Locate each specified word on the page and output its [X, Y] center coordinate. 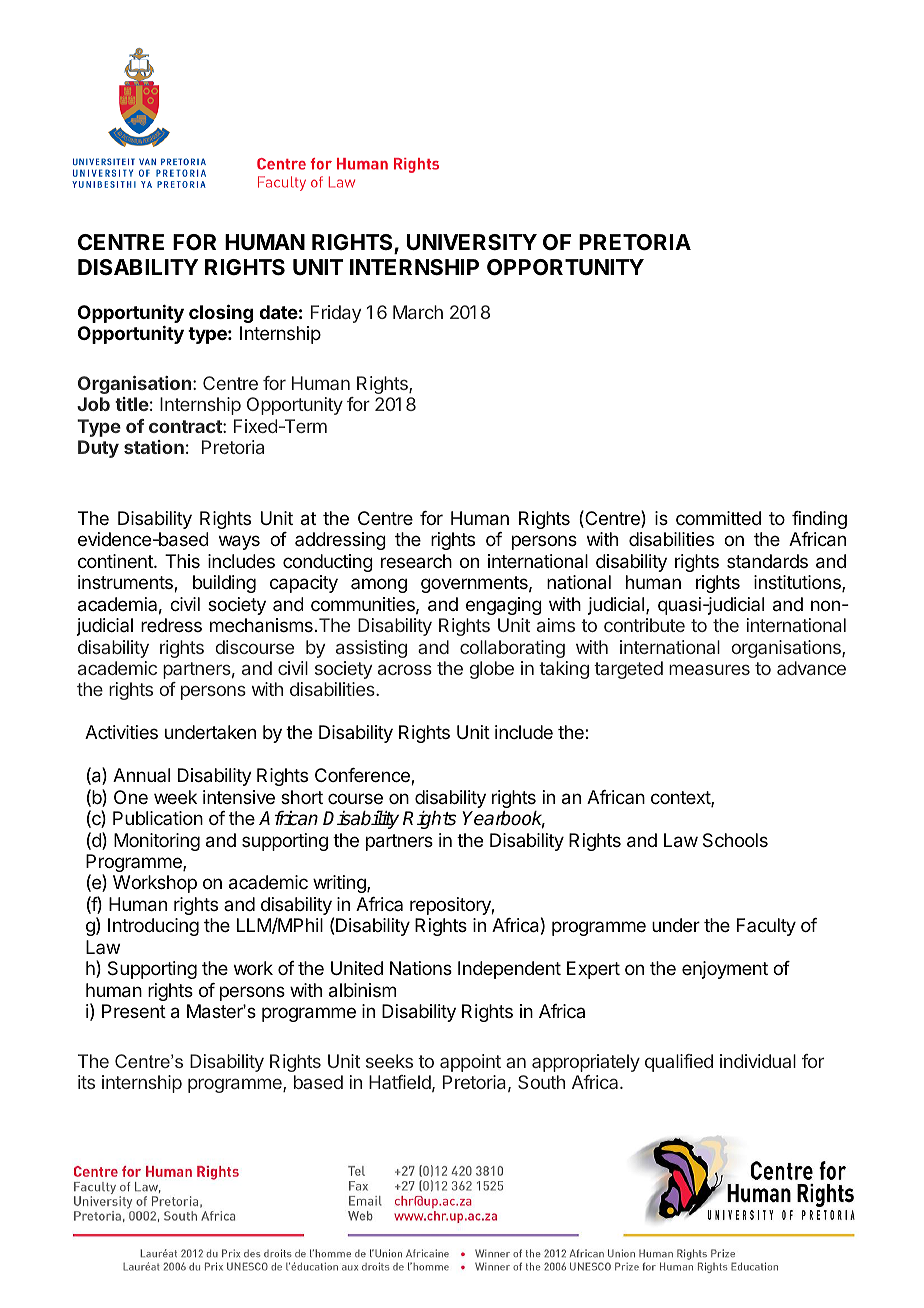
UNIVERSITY [472, 242]
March [418, 312]
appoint [470, 1063]
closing [221, 313]
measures [709, 669]
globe [491, 670]
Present [134, 1011]
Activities [121, 732]
